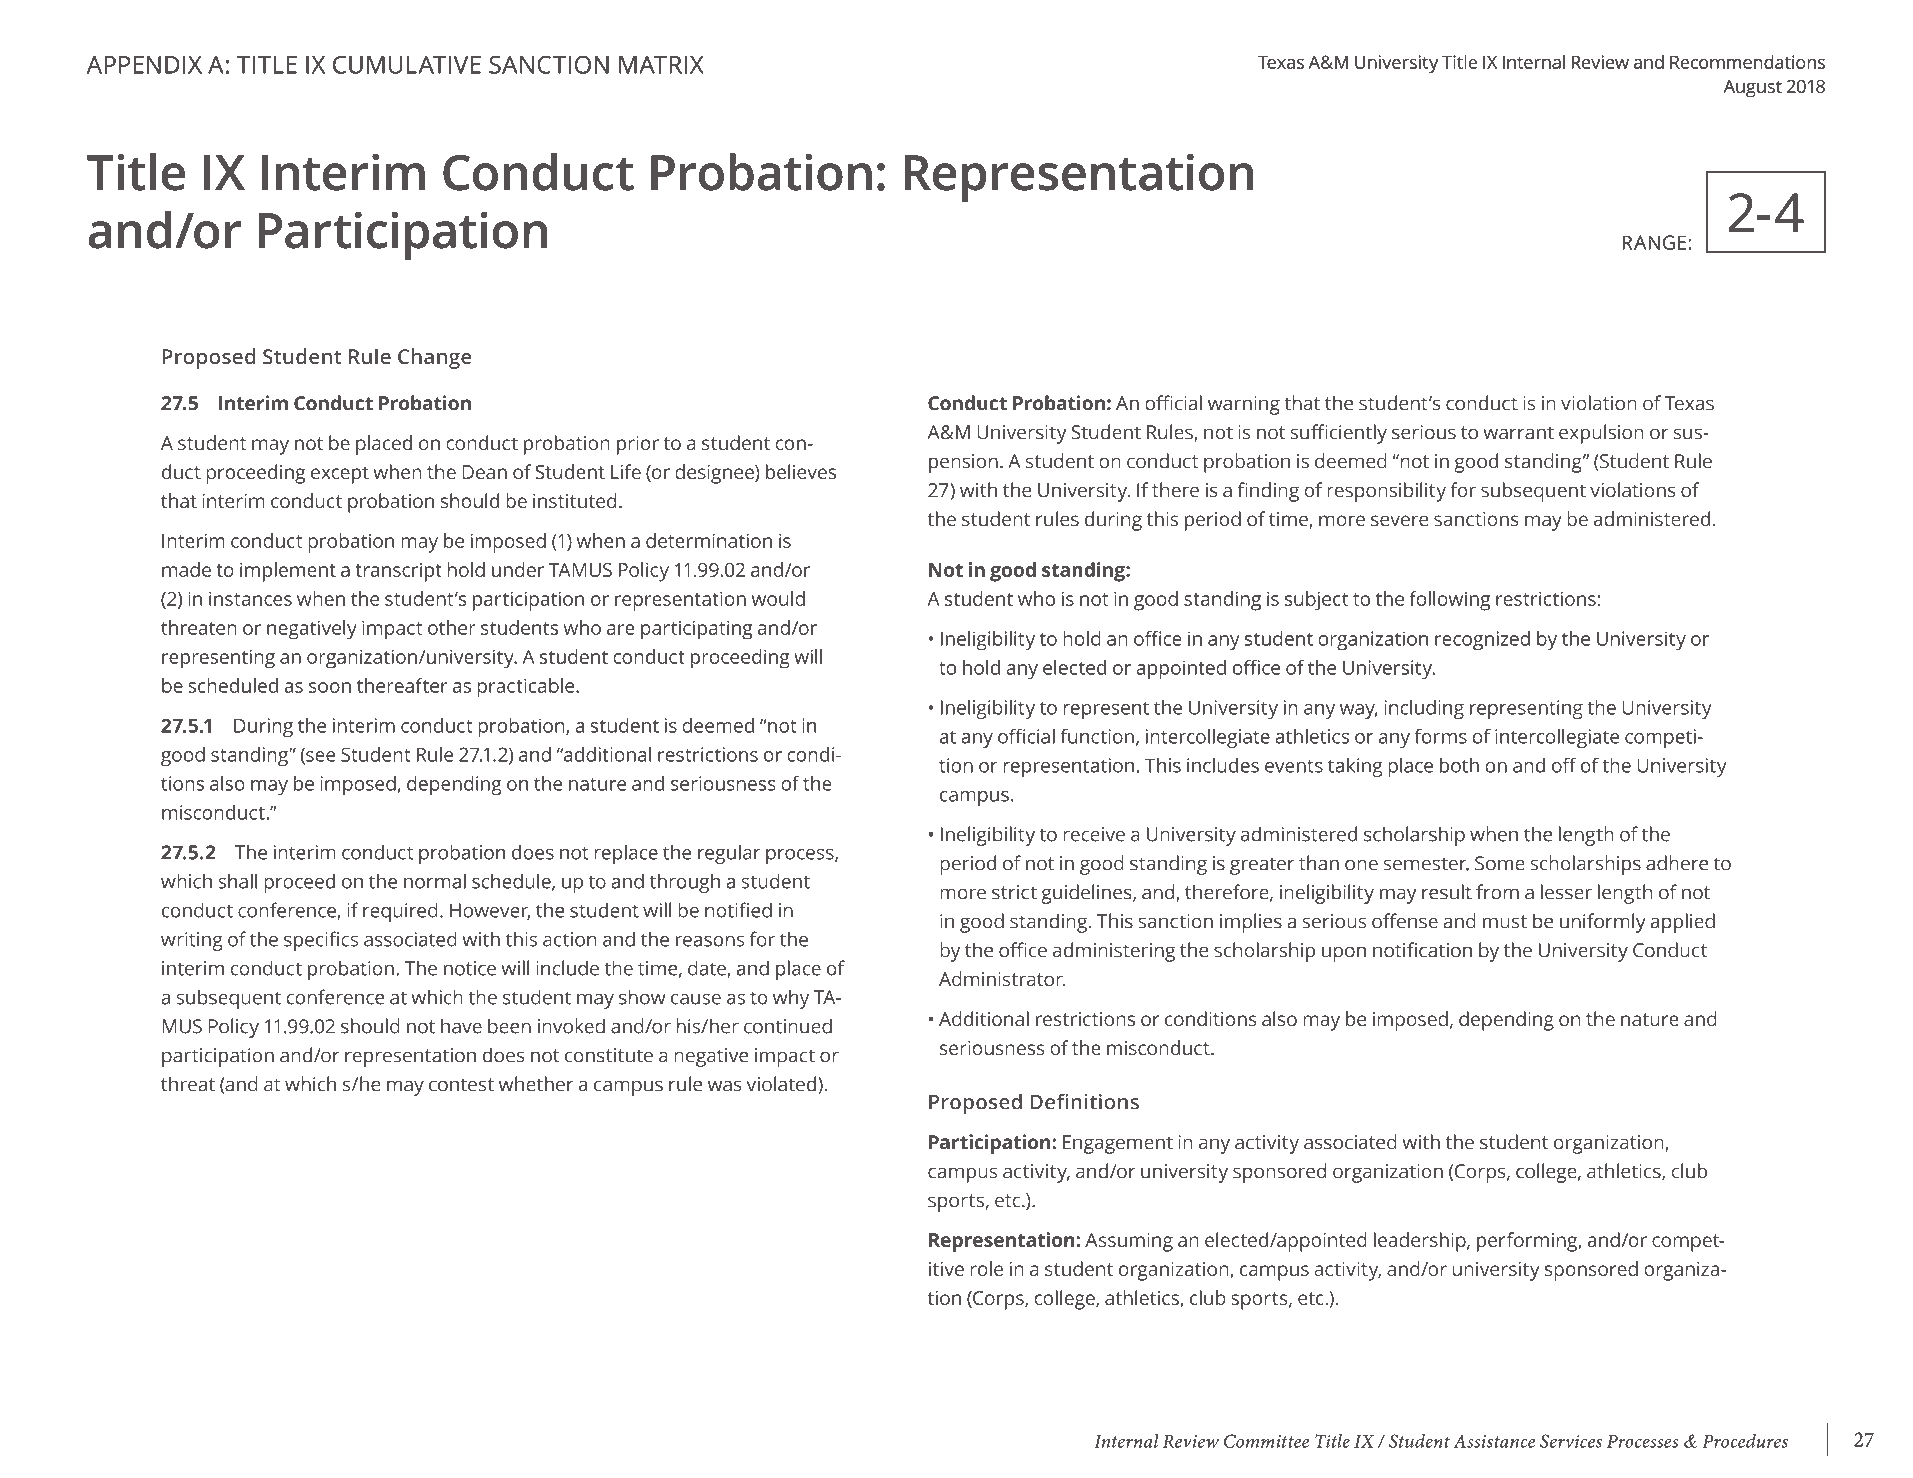 Image resolution: width=1913 pixels, height=1478 pixels. Describe the element at coordinates (321, 941) in the screenshot. I see `specifics` at that location.
